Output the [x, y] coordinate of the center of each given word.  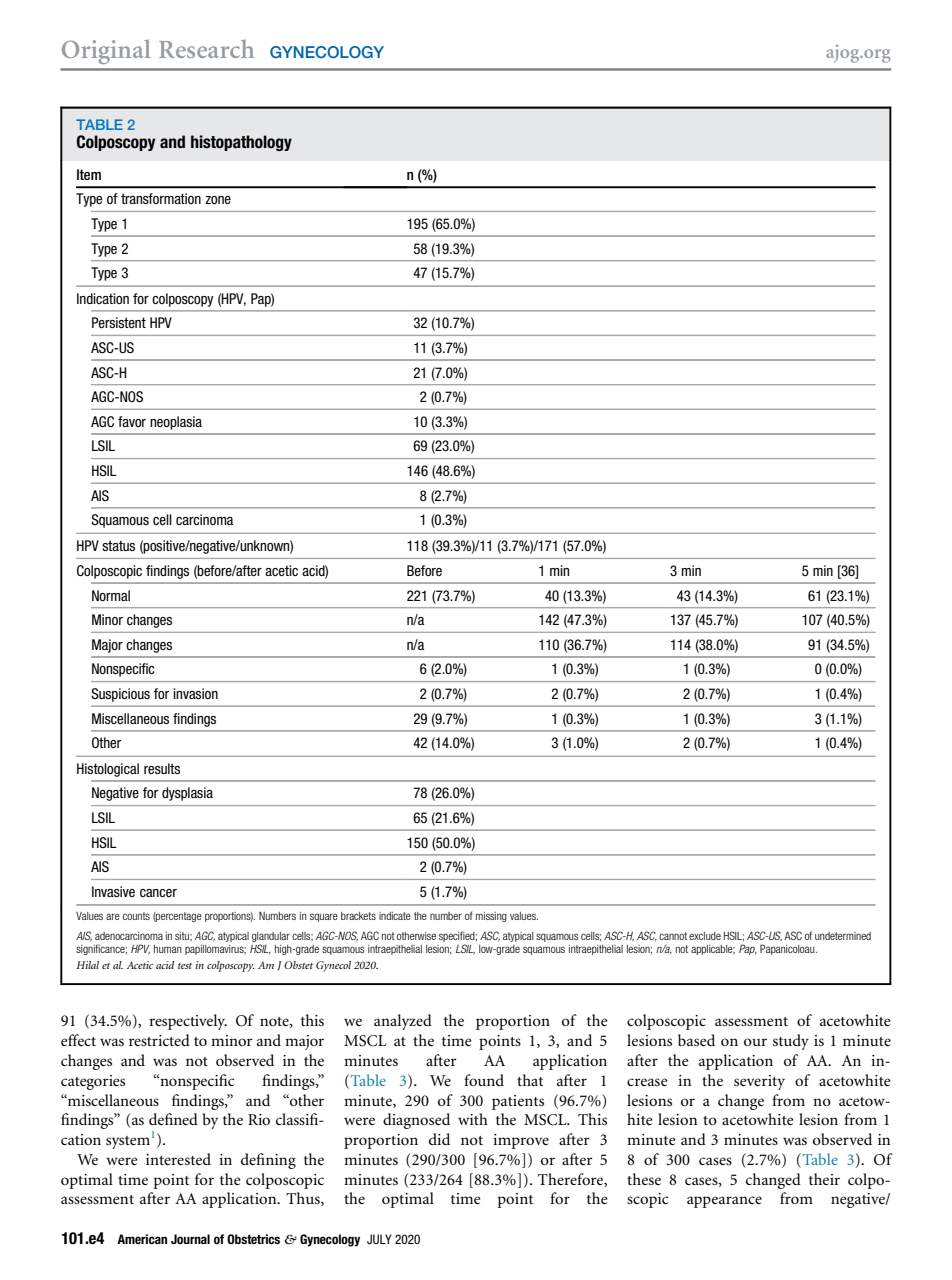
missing [491, 917]
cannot [673, 936]
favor [132, 421]
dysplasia [187, 794]
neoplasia [176, 423]
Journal [190, 1239]
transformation [161, 198]
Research [206, 48]
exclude [705, 936]
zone [218, 200]
